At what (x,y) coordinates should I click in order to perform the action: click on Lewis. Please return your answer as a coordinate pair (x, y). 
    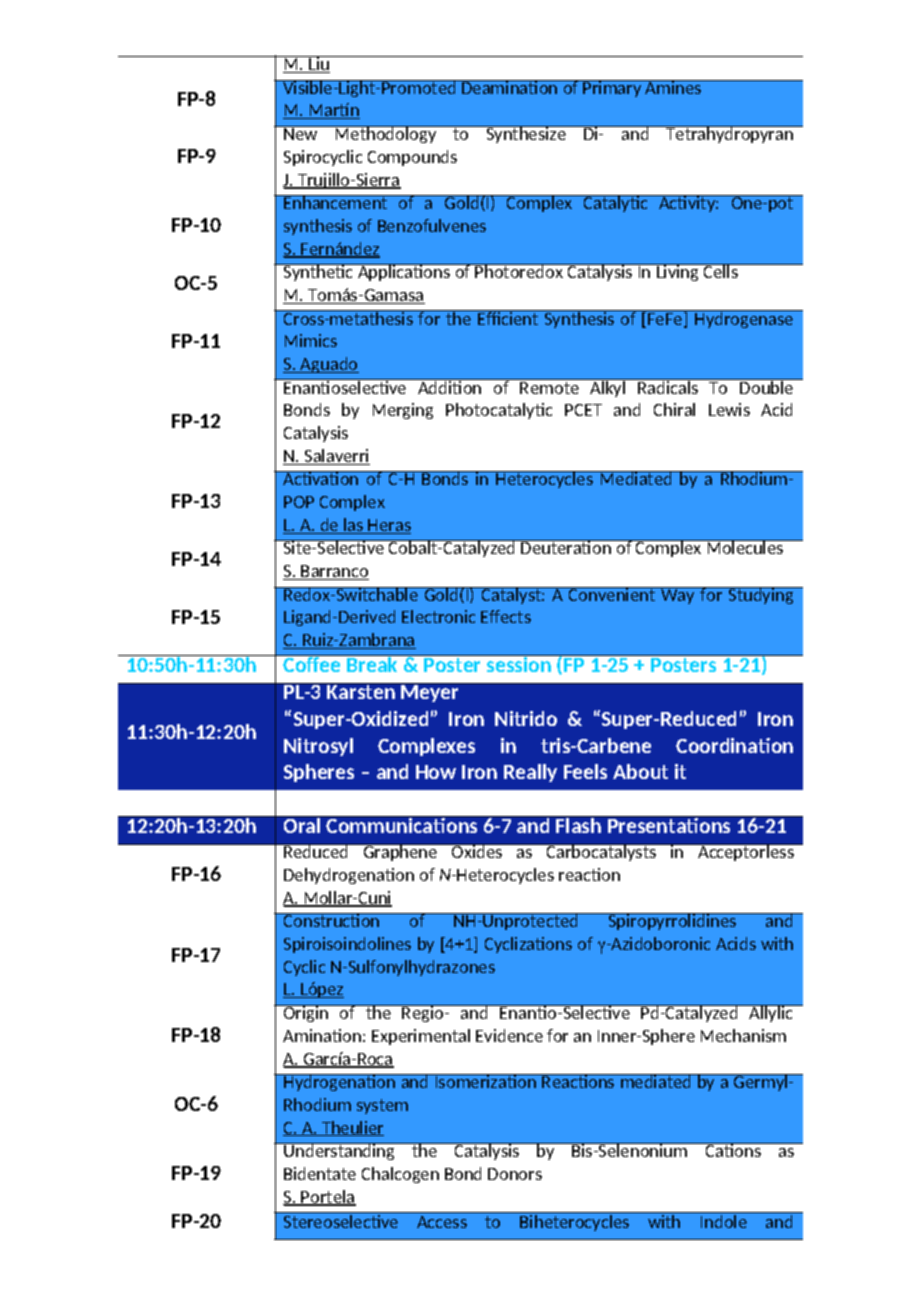
    Looking at the image, I should click on (729, 409).
